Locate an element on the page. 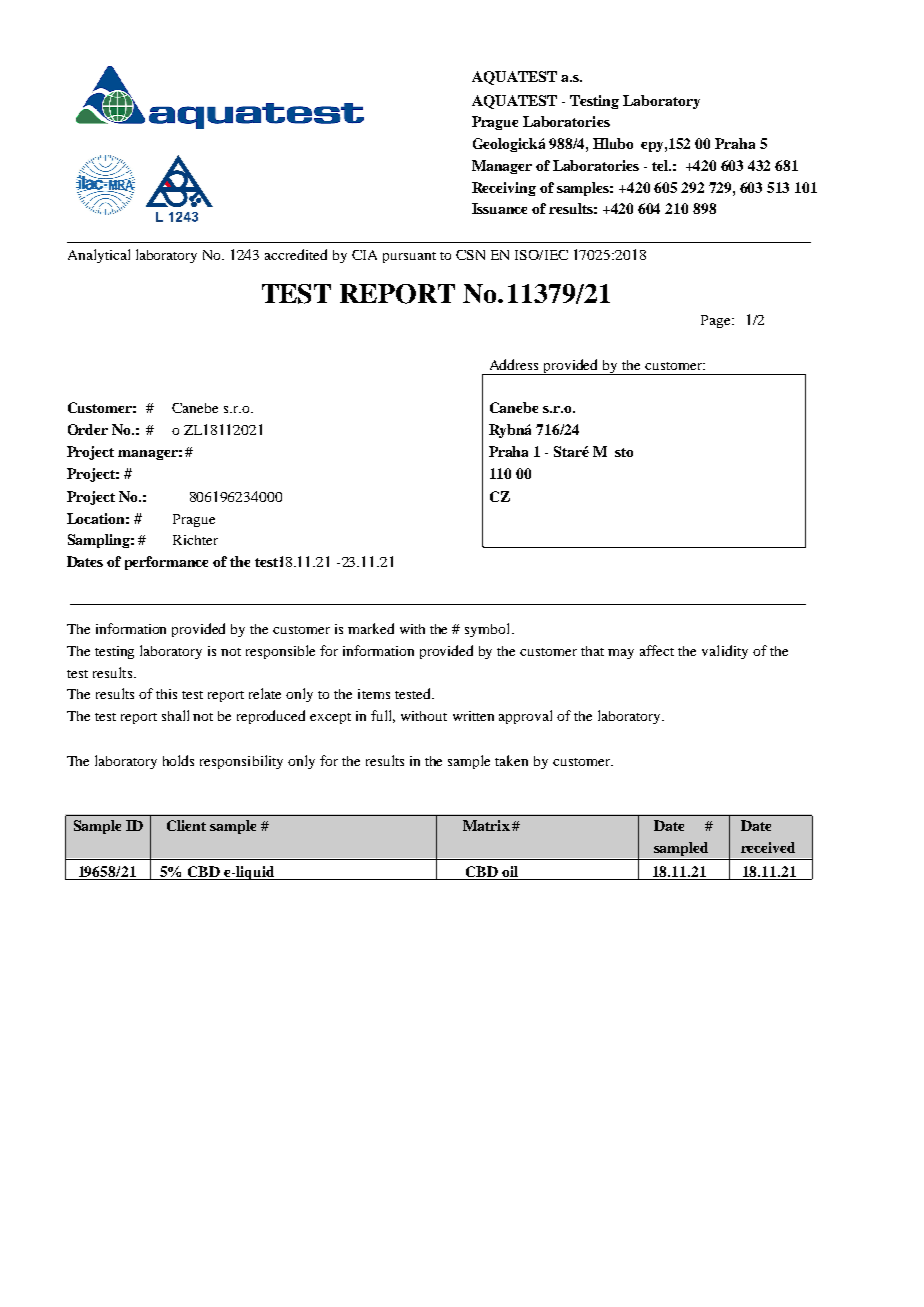 The height and width of the image is (1307, 924). tel is located at coordinates (661, 165).
